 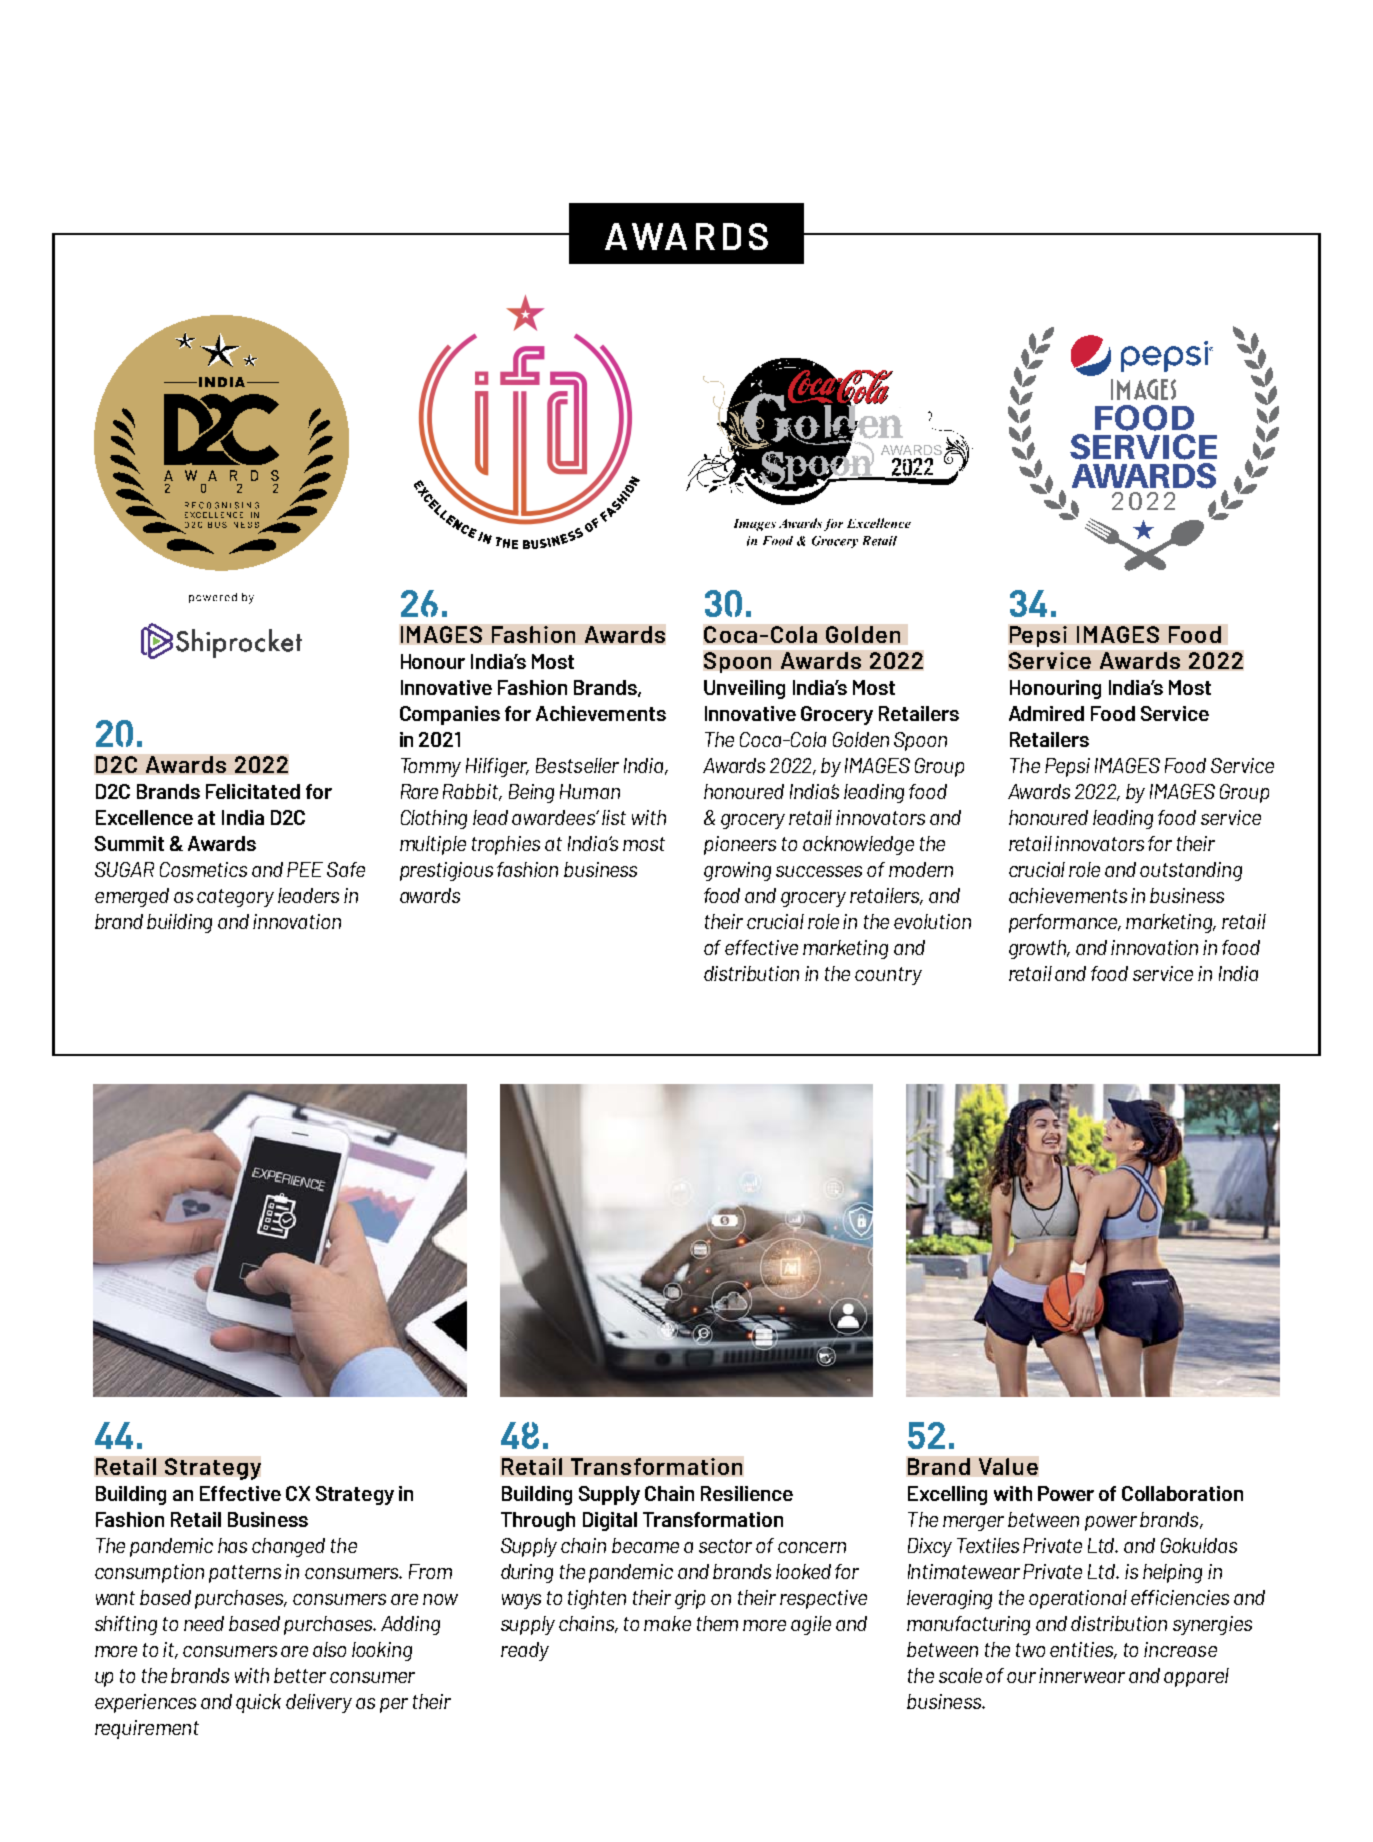 I want to click on Unveiling, so click(x=744, y=689).
